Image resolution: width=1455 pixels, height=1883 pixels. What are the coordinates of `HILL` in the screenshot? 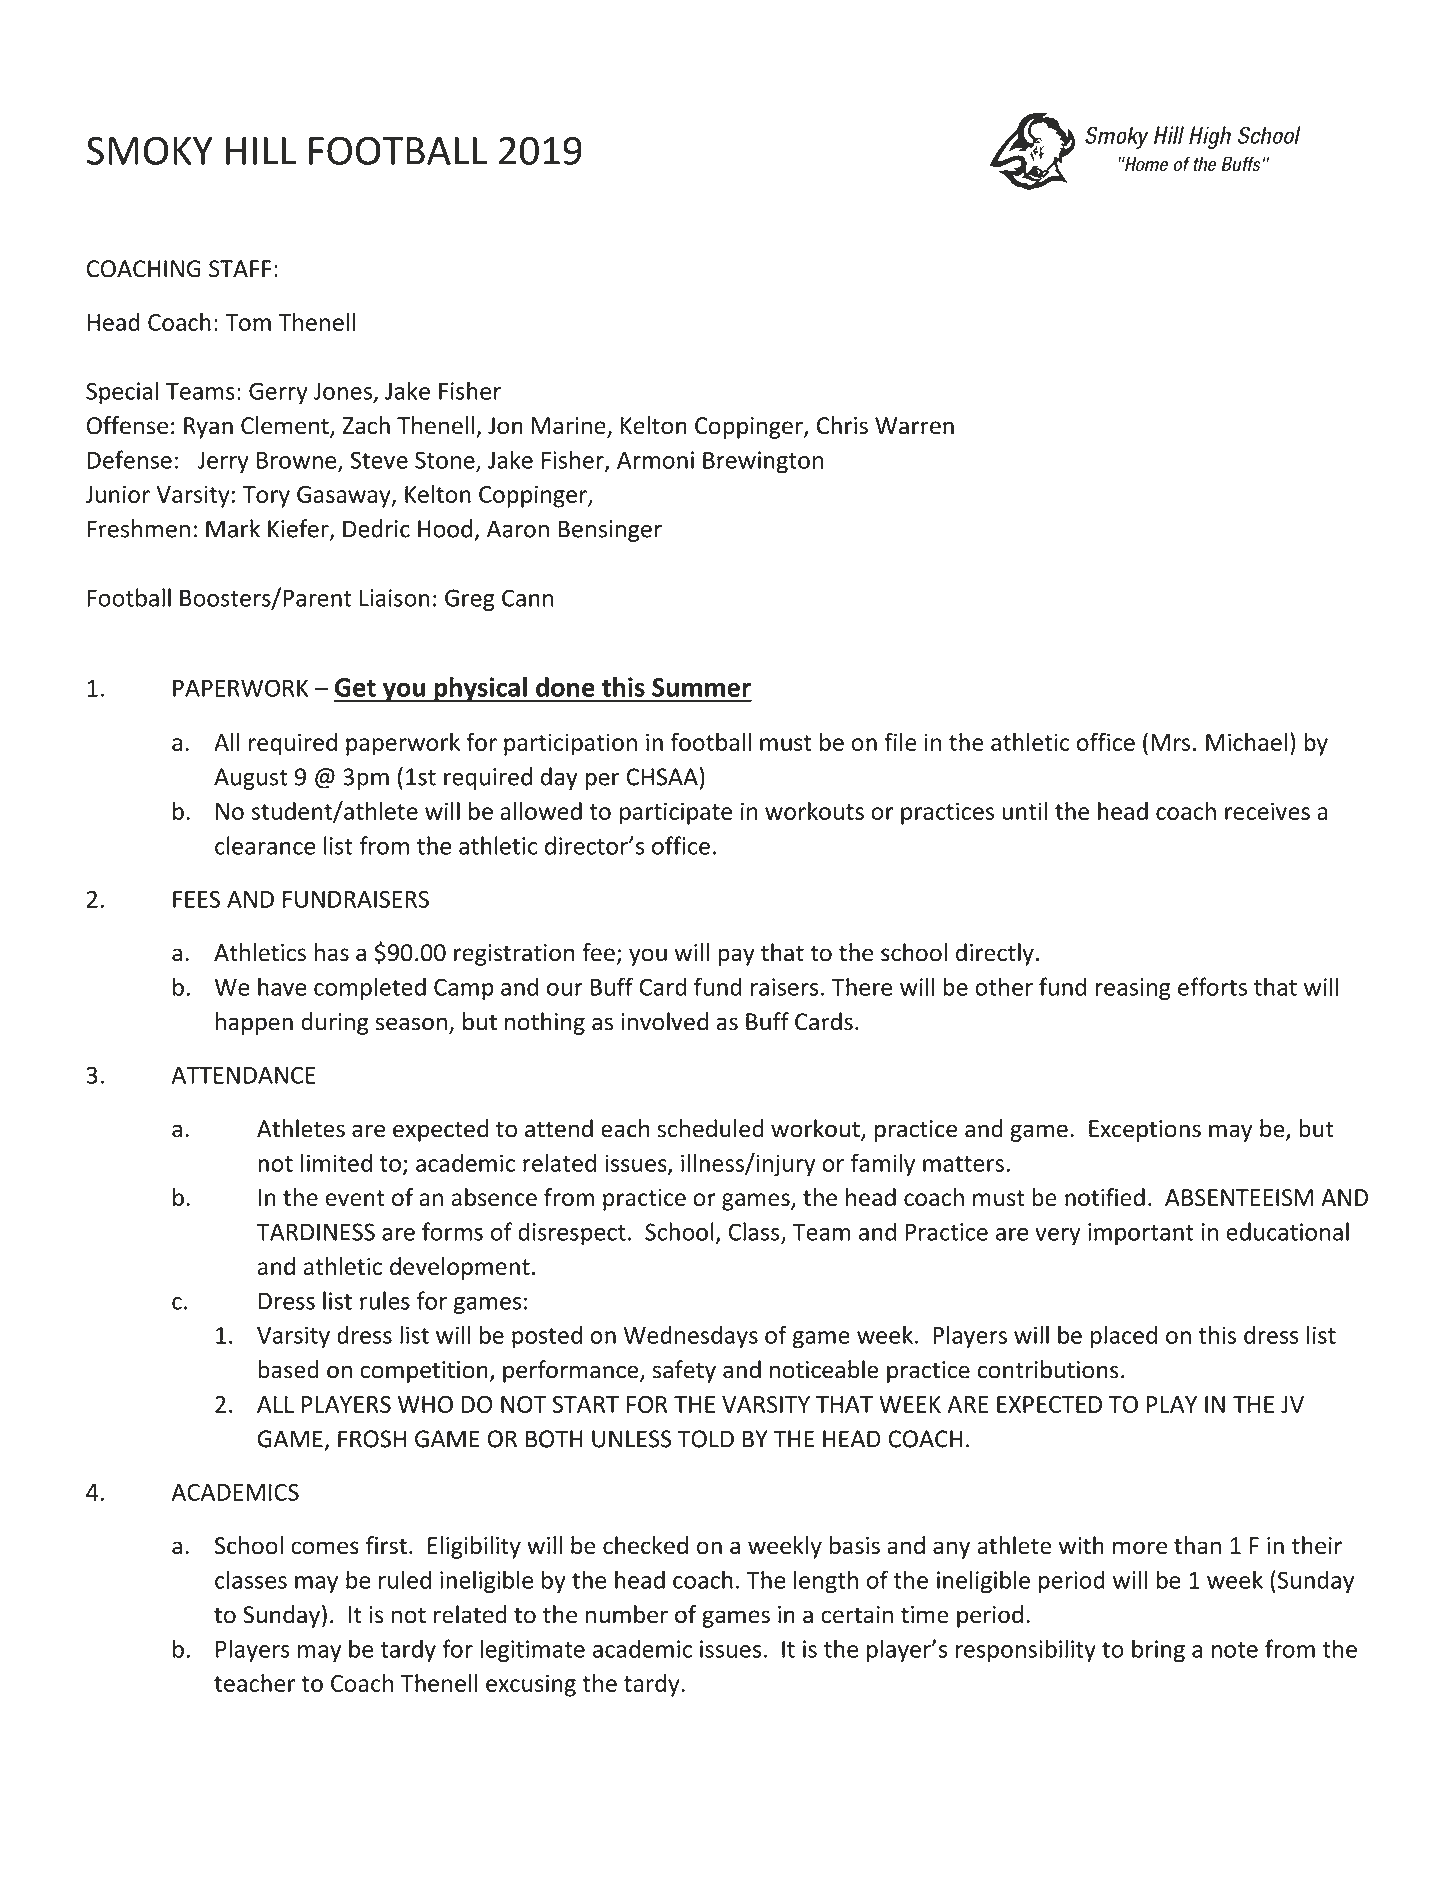 It's located at (261, 151).
